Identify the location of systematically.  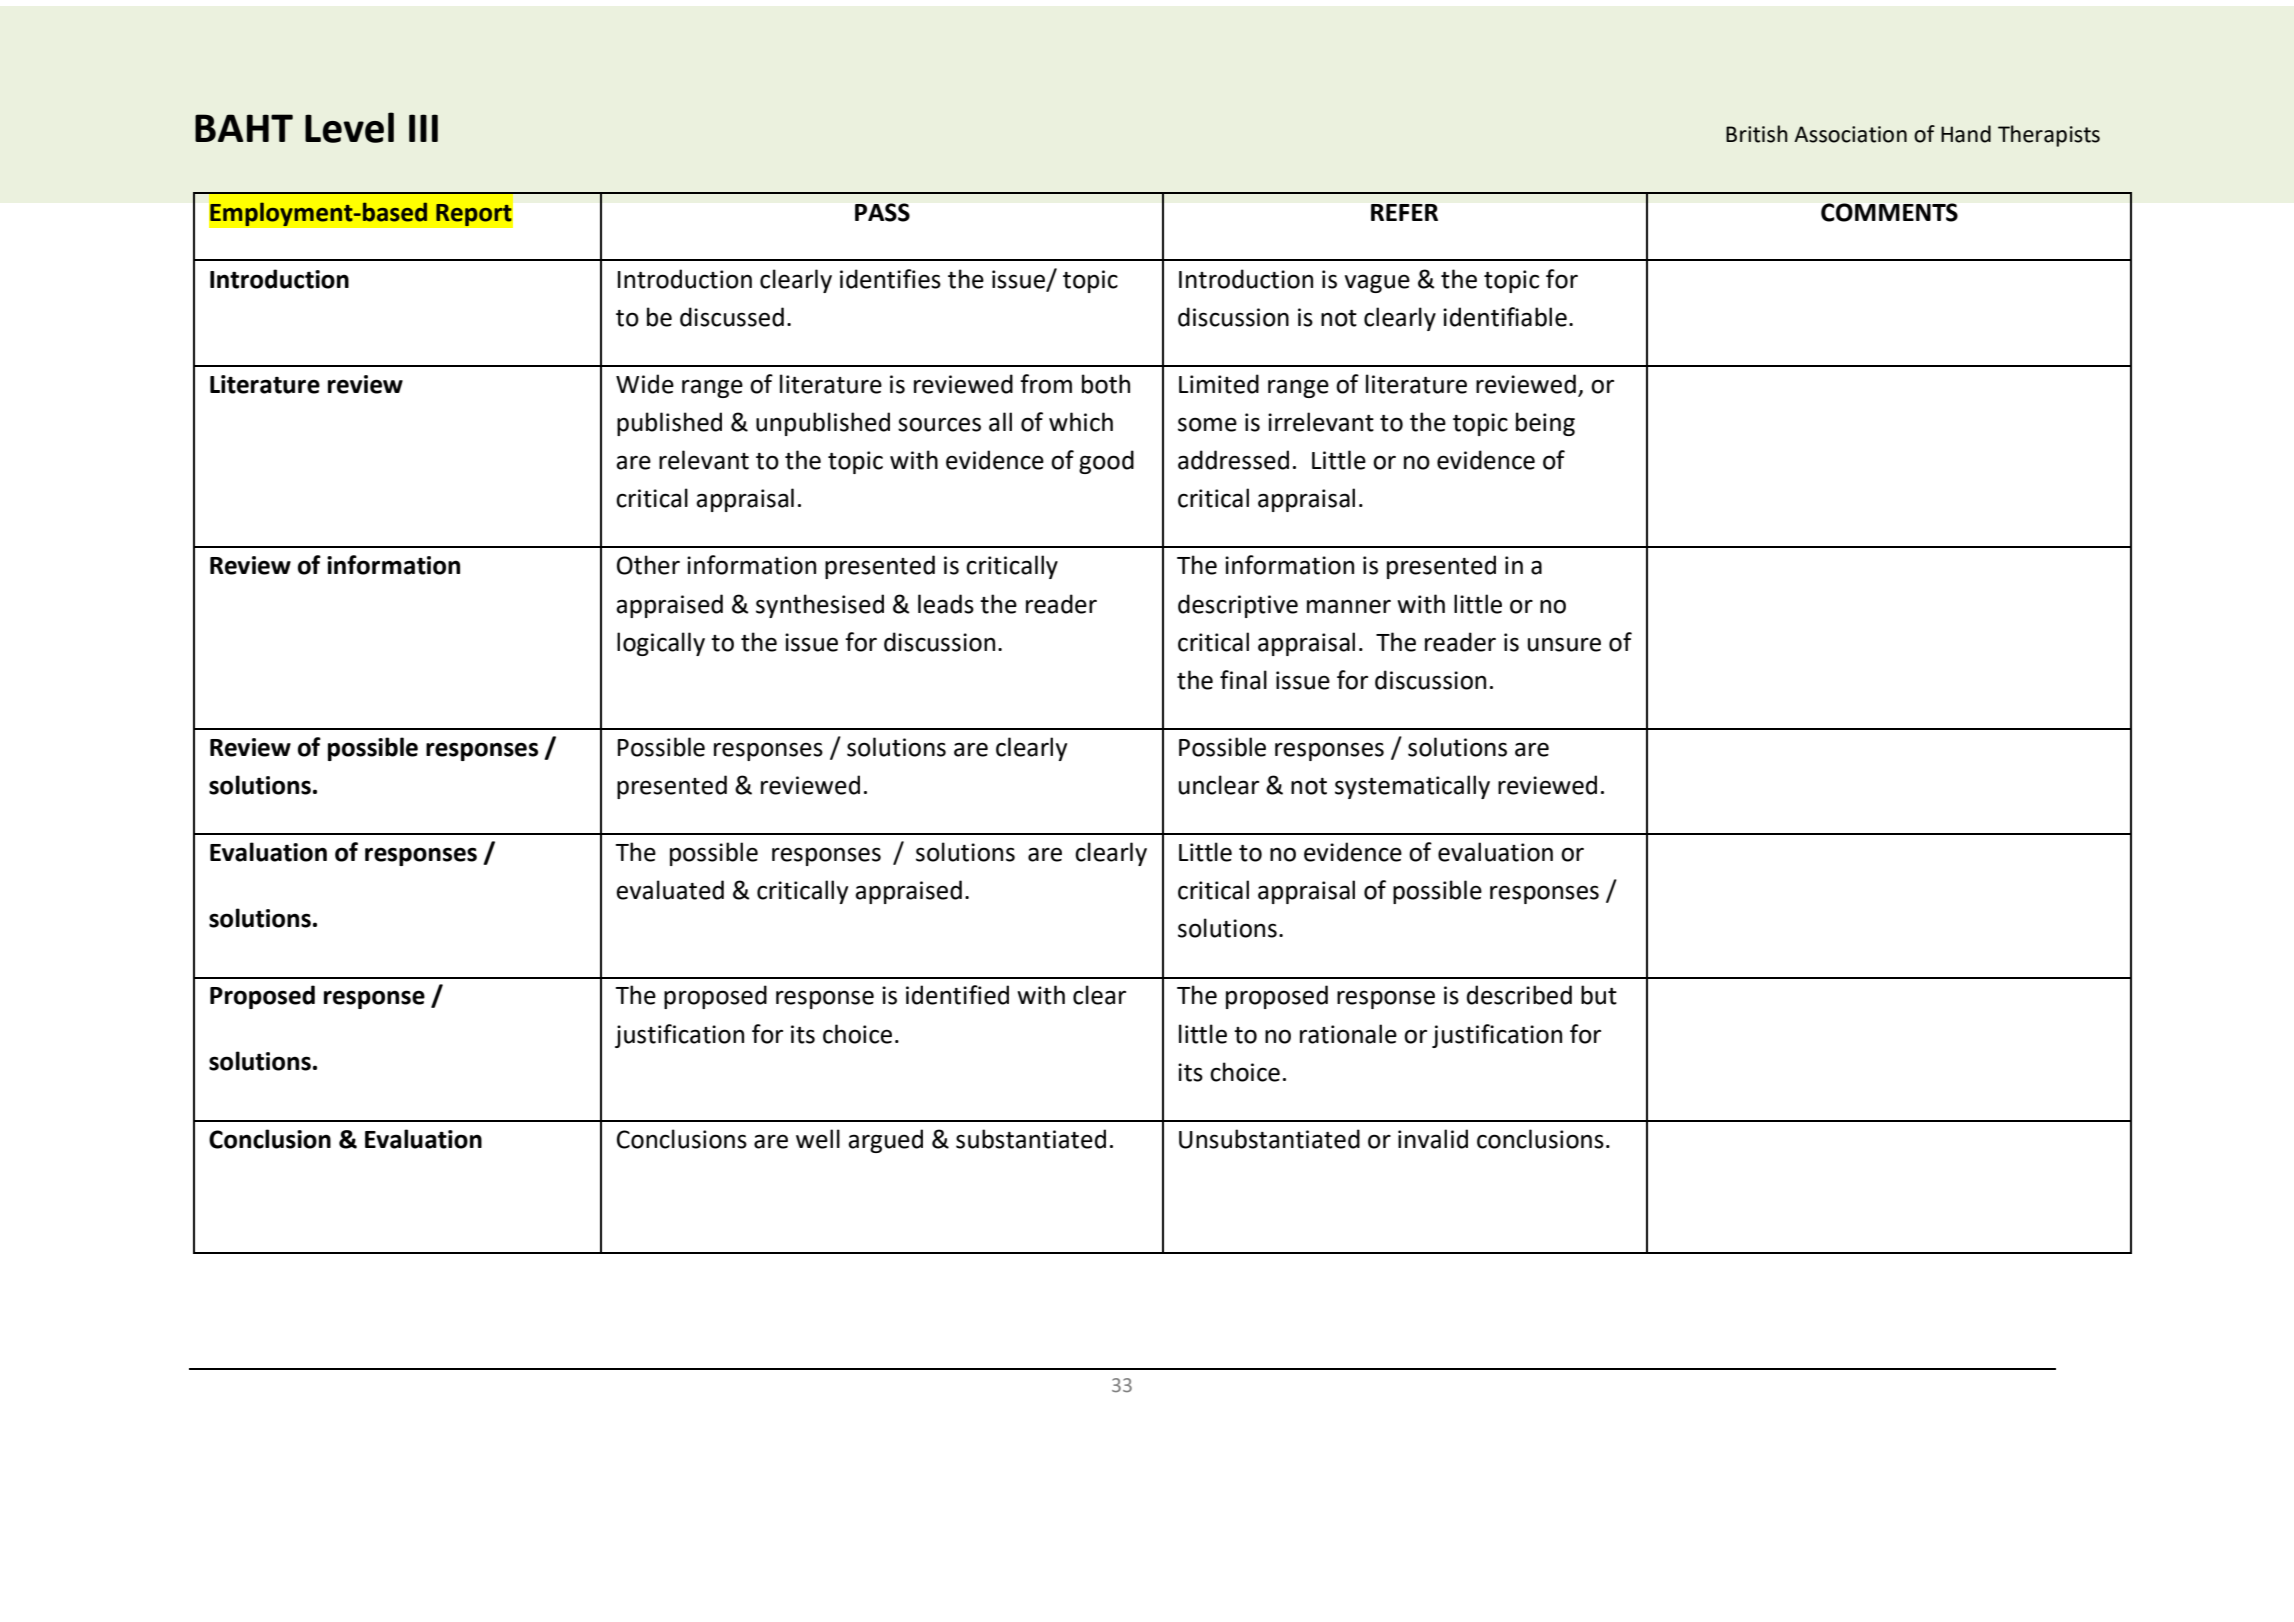
(1412, 787).
